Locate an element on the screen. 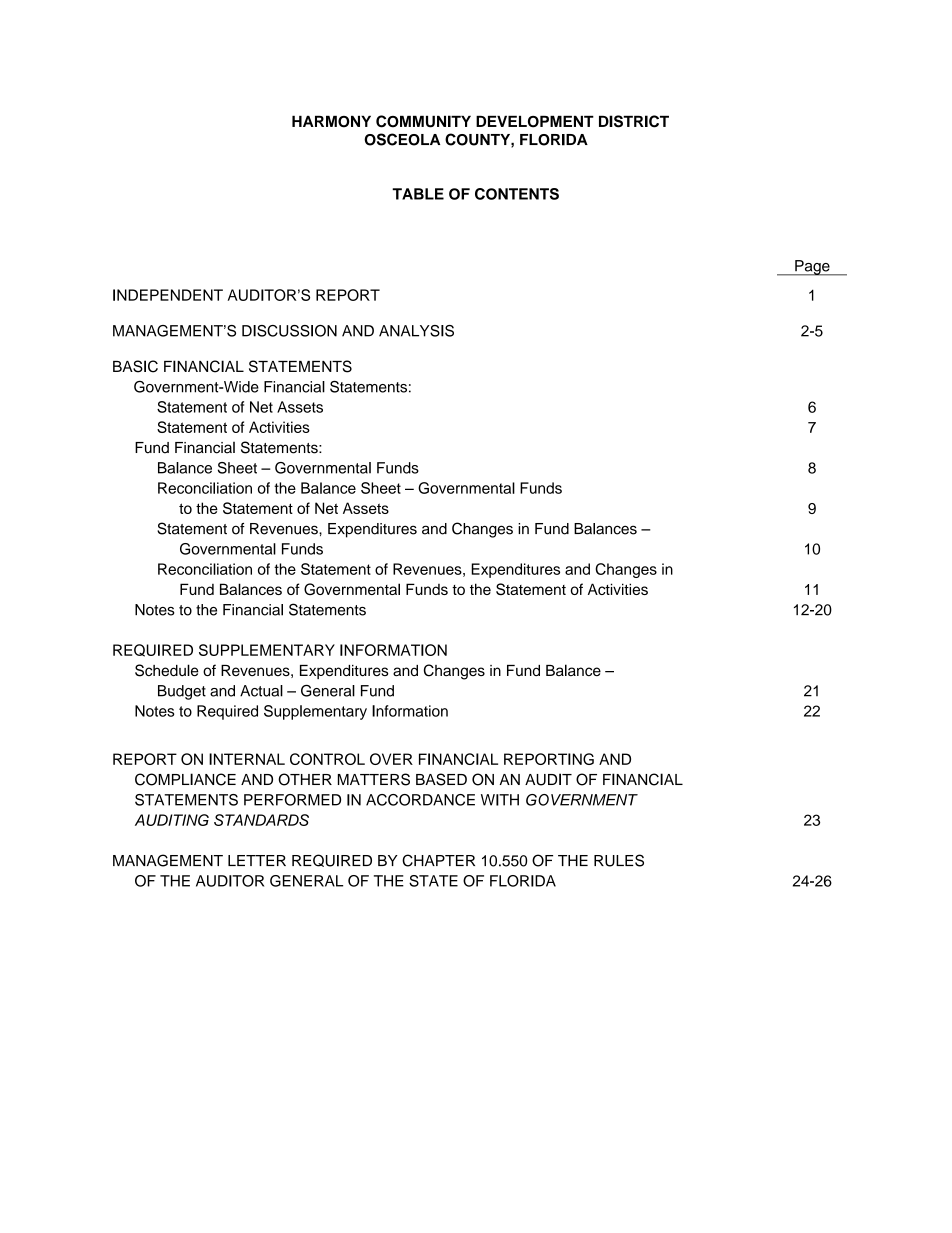 This screenshot has height=1233, width=952. HARMONY is located at coordinates (331, 121).
